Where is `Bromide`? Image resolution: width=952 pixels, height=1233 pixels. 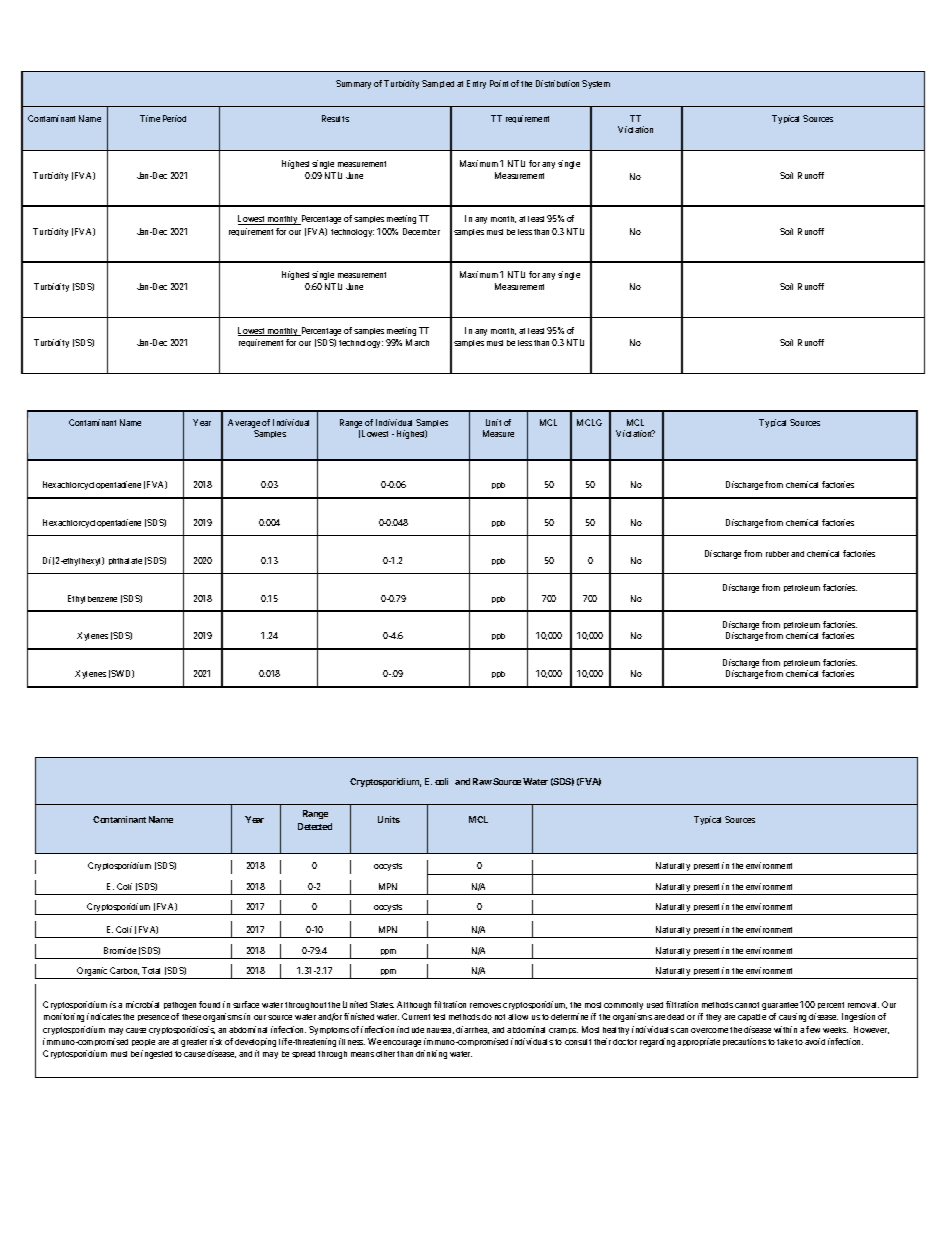 Bromide is located at coordinates (120, 950).
